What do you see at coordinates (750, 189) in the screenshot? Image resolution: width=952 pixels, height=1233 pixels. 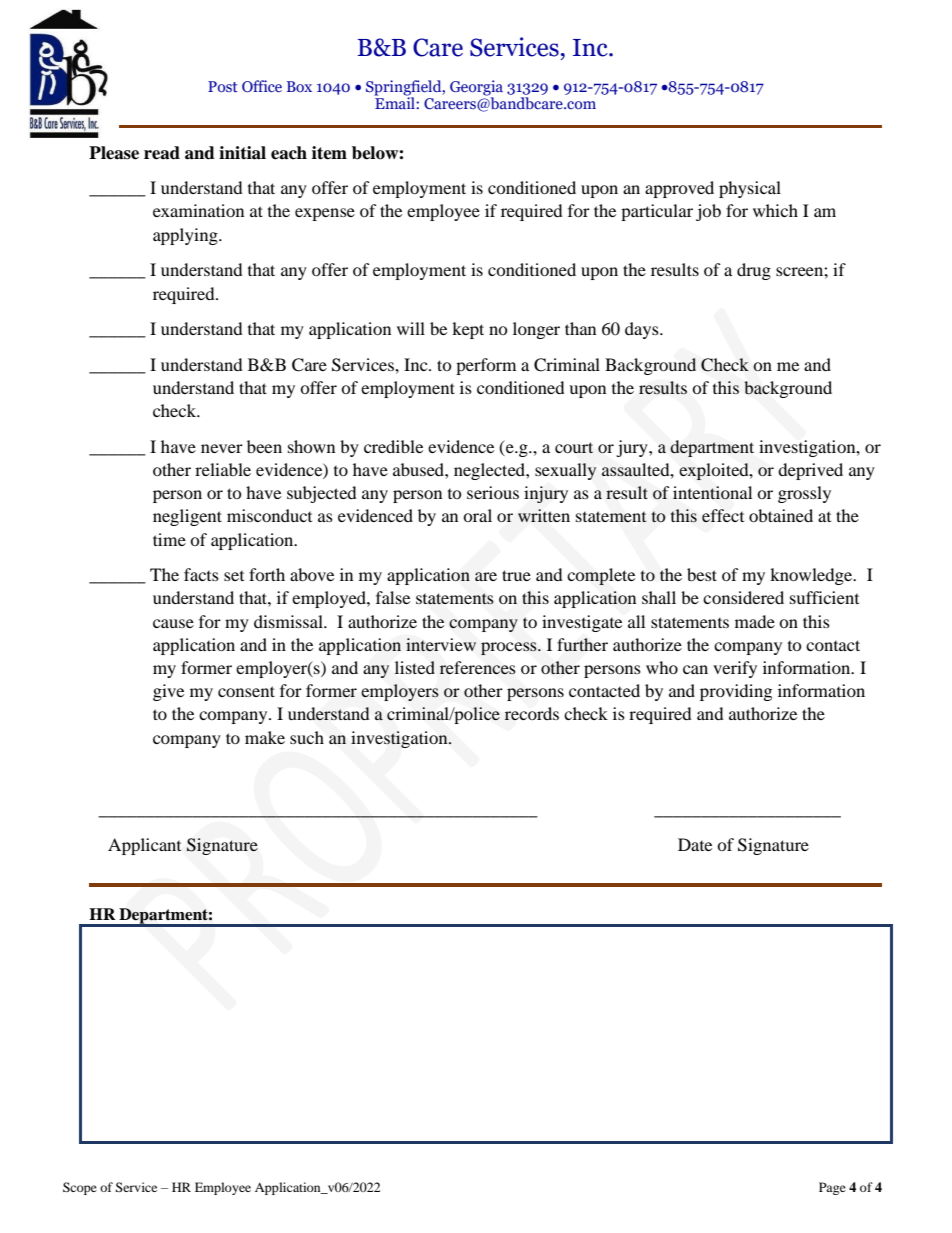 I see `physical` at bounding box center [750, 189].
